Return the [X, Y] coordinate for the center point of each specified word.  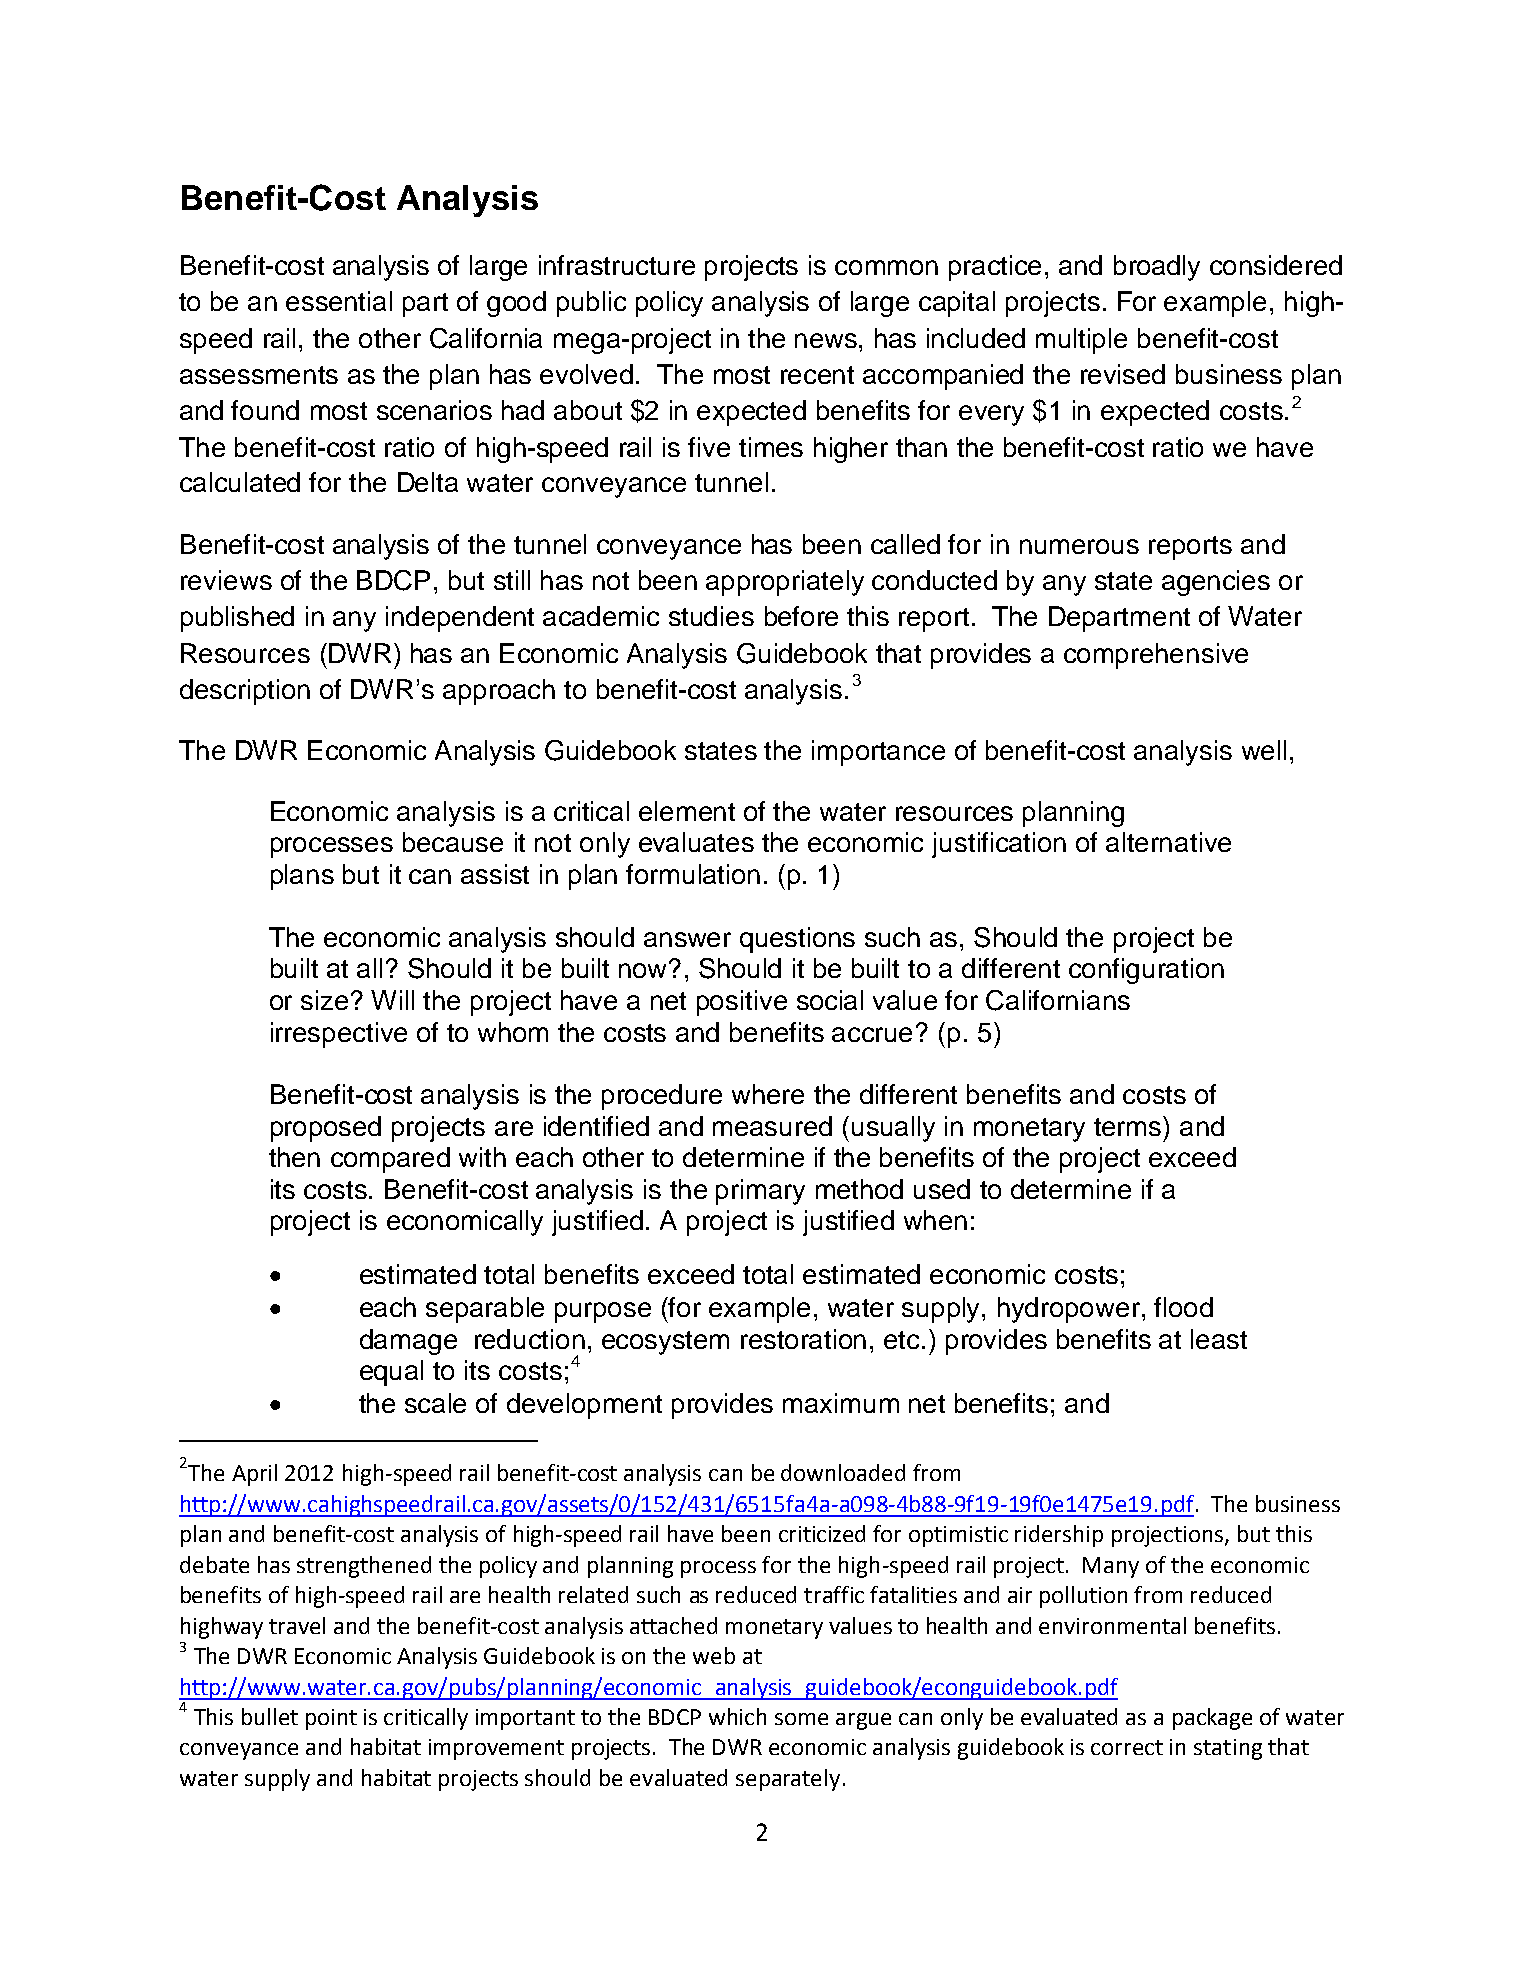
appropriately [785, 583]
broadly [1157, 268]
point [331, 1719]
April [254, 1475]
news [827, 340]
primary [760, 1192]
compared [390, 1160]
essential [339, 301]
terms [1129, 1126]
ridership [1059, 1536]
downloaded [843, 1472]
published [237, 619]
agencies [1216, 583]
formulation [693, 874]
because [453, 842]
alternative [1168, 842]
